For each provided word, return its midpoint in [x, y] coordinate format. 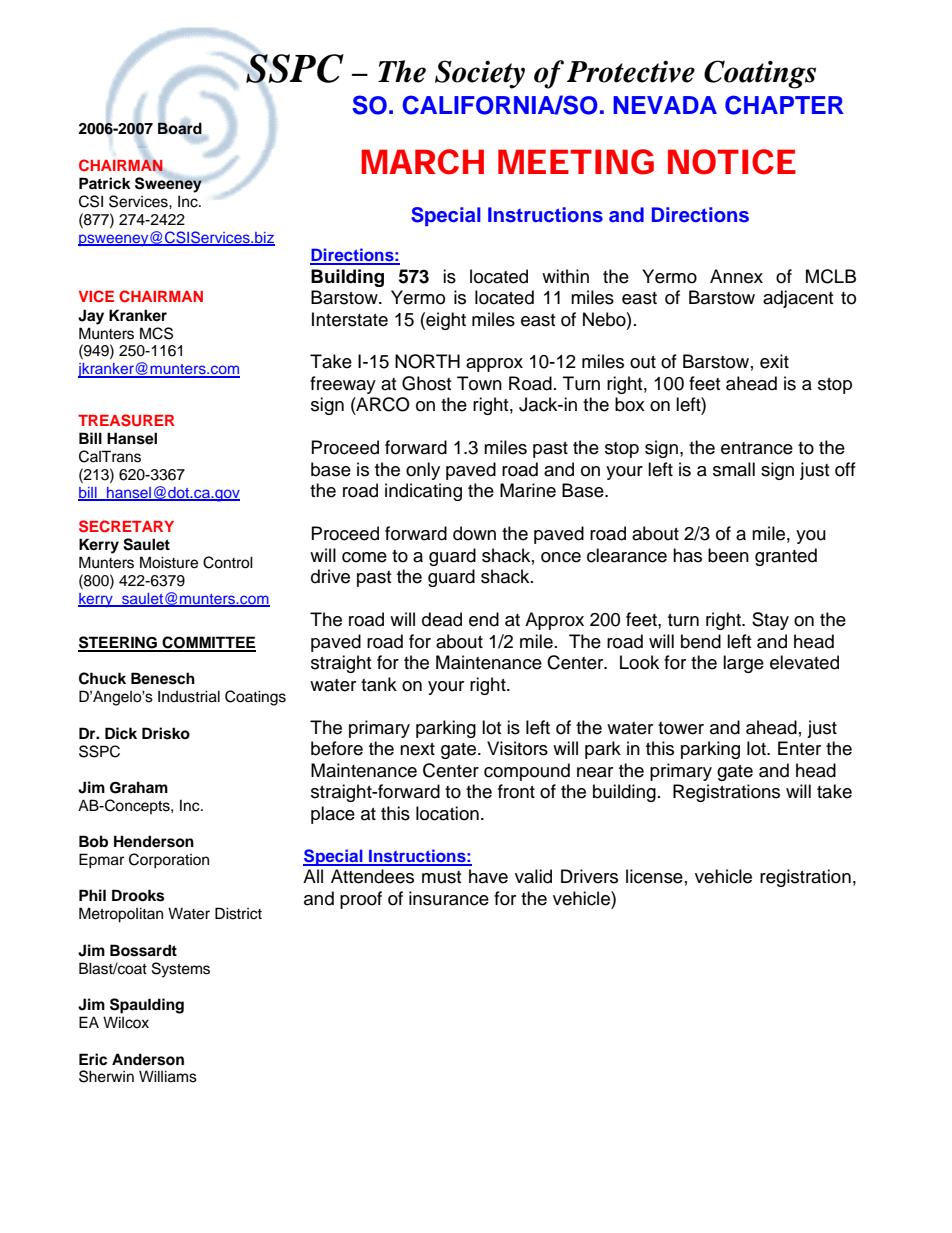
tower [681, 728]
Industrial [189, 696]
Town [479, 383]
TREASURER [126, 420]
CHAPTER [784, 105]
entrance [757, 448]
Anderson [148, 1059]
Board [180, 129]
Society [480, 74]
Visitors [517, 748]
